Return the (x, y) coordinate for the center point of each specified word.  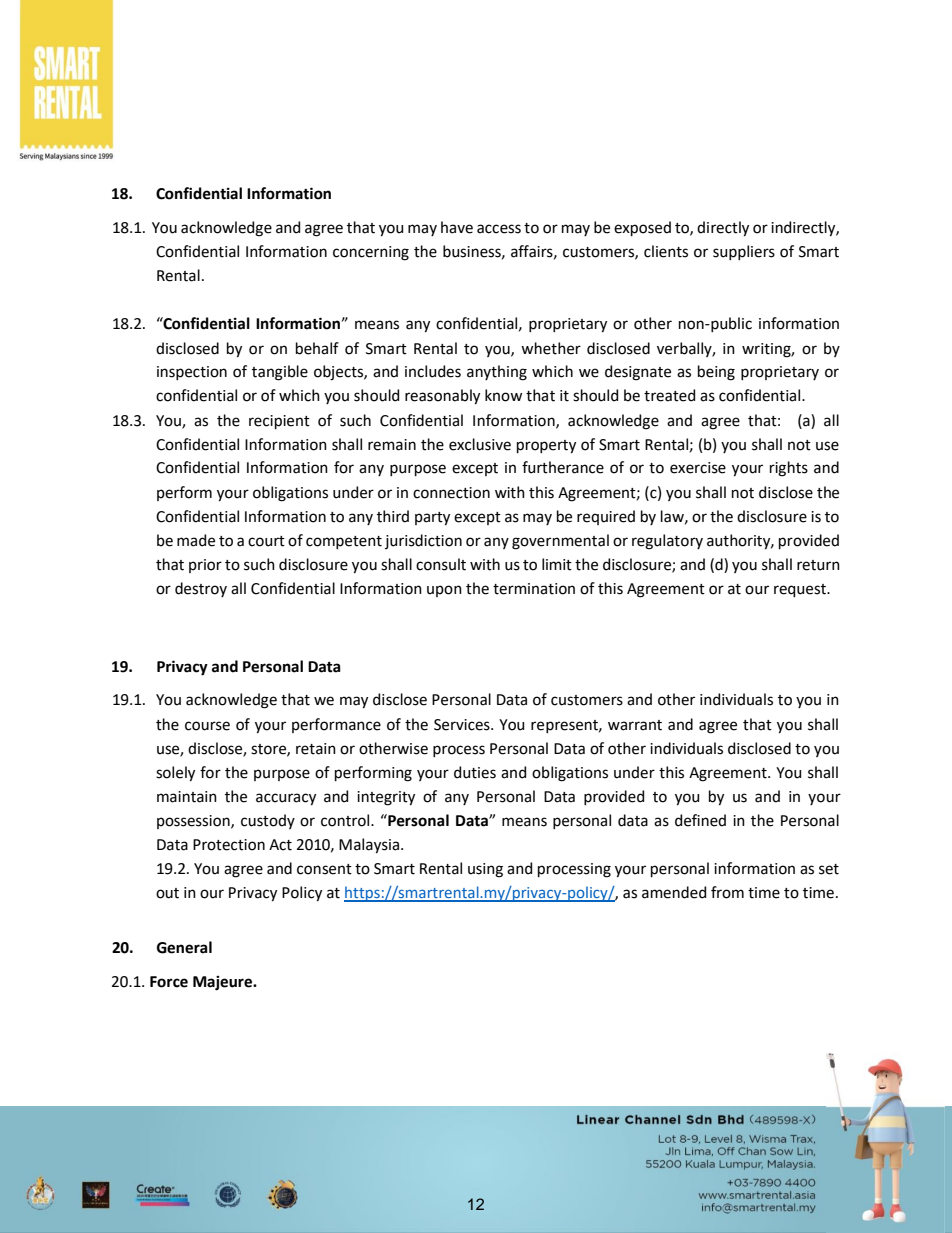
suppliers (744, 252)
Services (463, 725)
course (207, 726)
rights (789, 469)
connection (451, 493)
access (499, 229)
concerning (371, 253)
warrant (635, 725)
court (266, 541)
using (485, 870)
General (184, 947)
